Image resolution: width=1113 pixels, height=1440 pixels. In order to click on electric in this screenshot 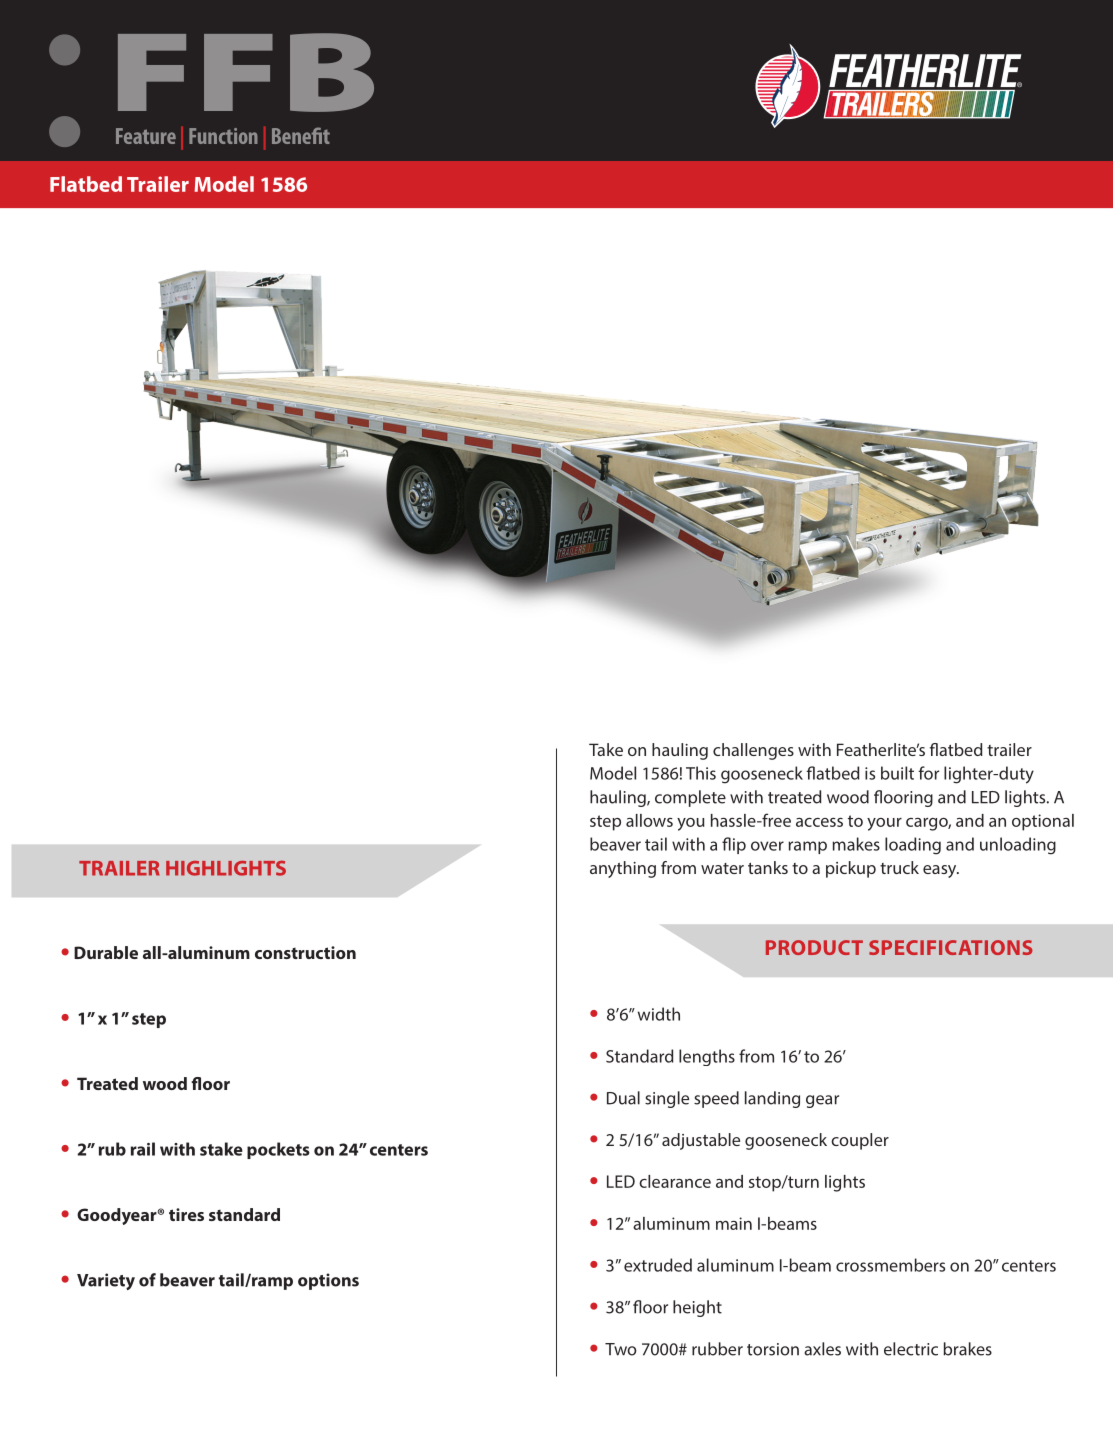, I will do `click(911, 1349)`.
